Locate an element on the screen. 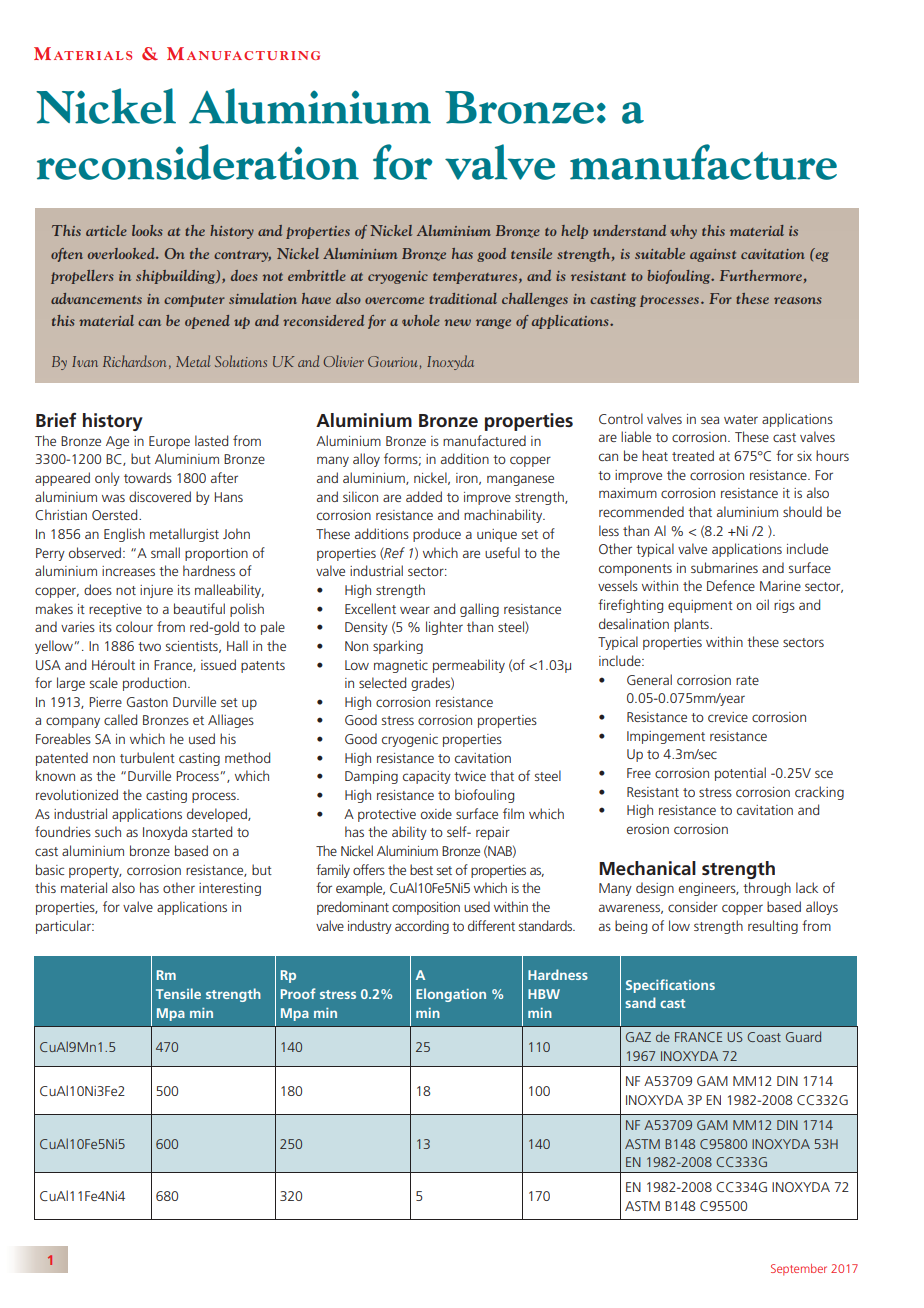 The height and width of the screenshot is (1308, 924). composition is located at coordinates (426, 908).
